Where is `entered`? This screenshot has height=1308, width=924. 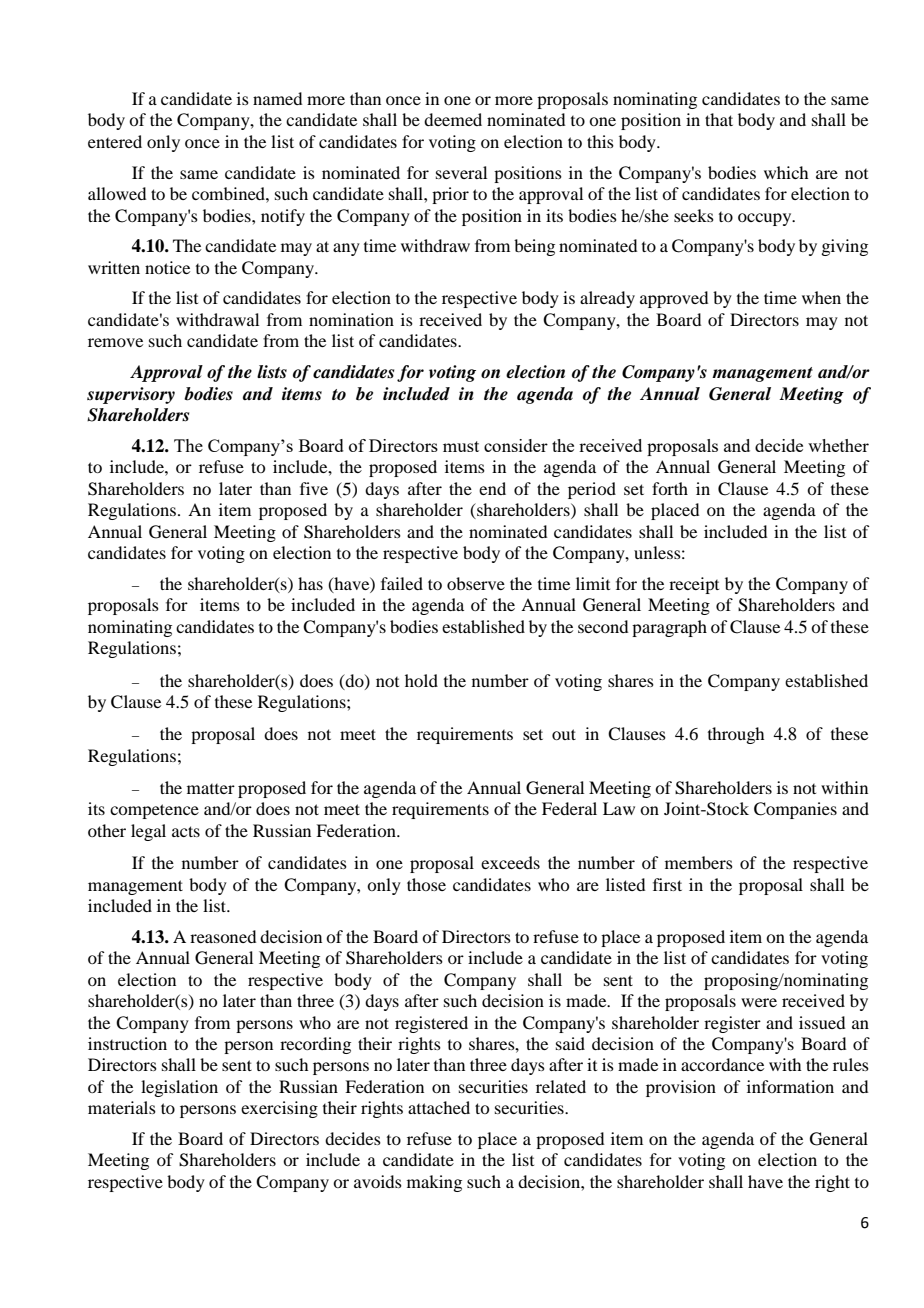
entered is located at coordinates (115, 141).
